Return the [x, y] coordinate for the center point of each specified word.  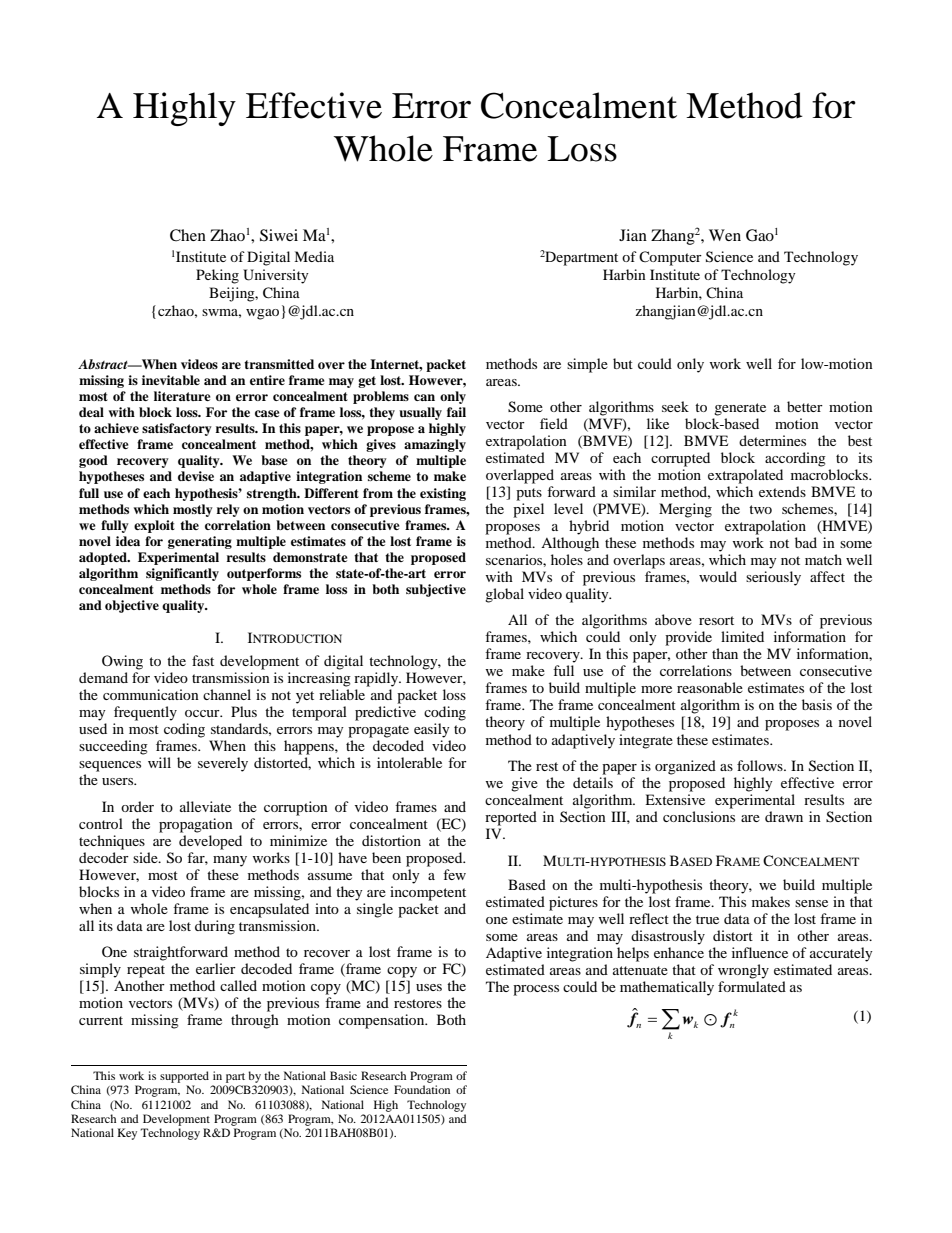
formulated [752, 986]
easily [432, 730]
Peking [217, 276]
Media [314, 256]
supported [184, 1077]
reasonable [710, 687]
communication [151, 694]
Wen [725, 235]
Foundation [422, 1089]
